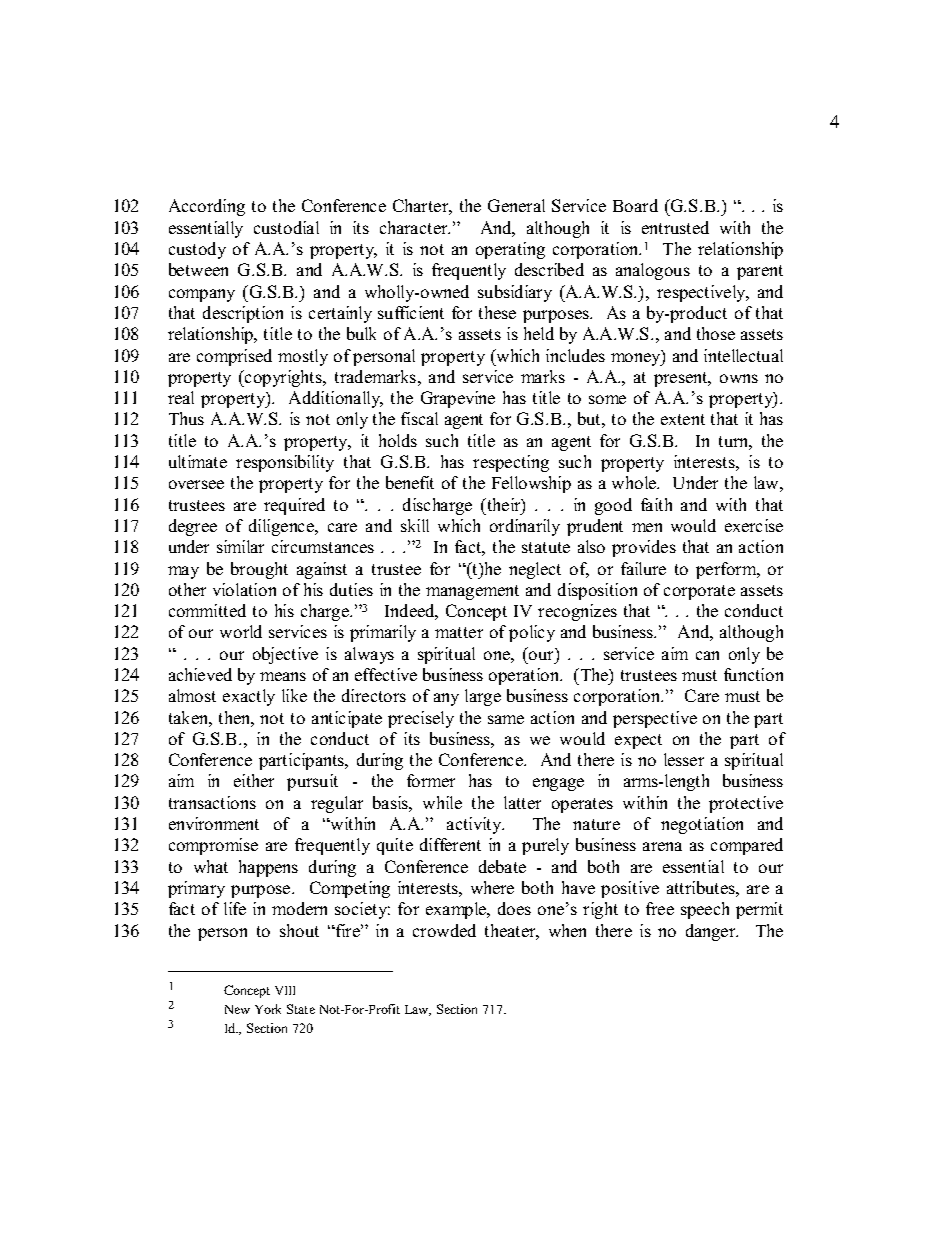 This screenshot has height=1233, width=952. What do you see at coordinates (699, 592) in the screenshot?
I see `corporate` at bounding box center [699, 592].
